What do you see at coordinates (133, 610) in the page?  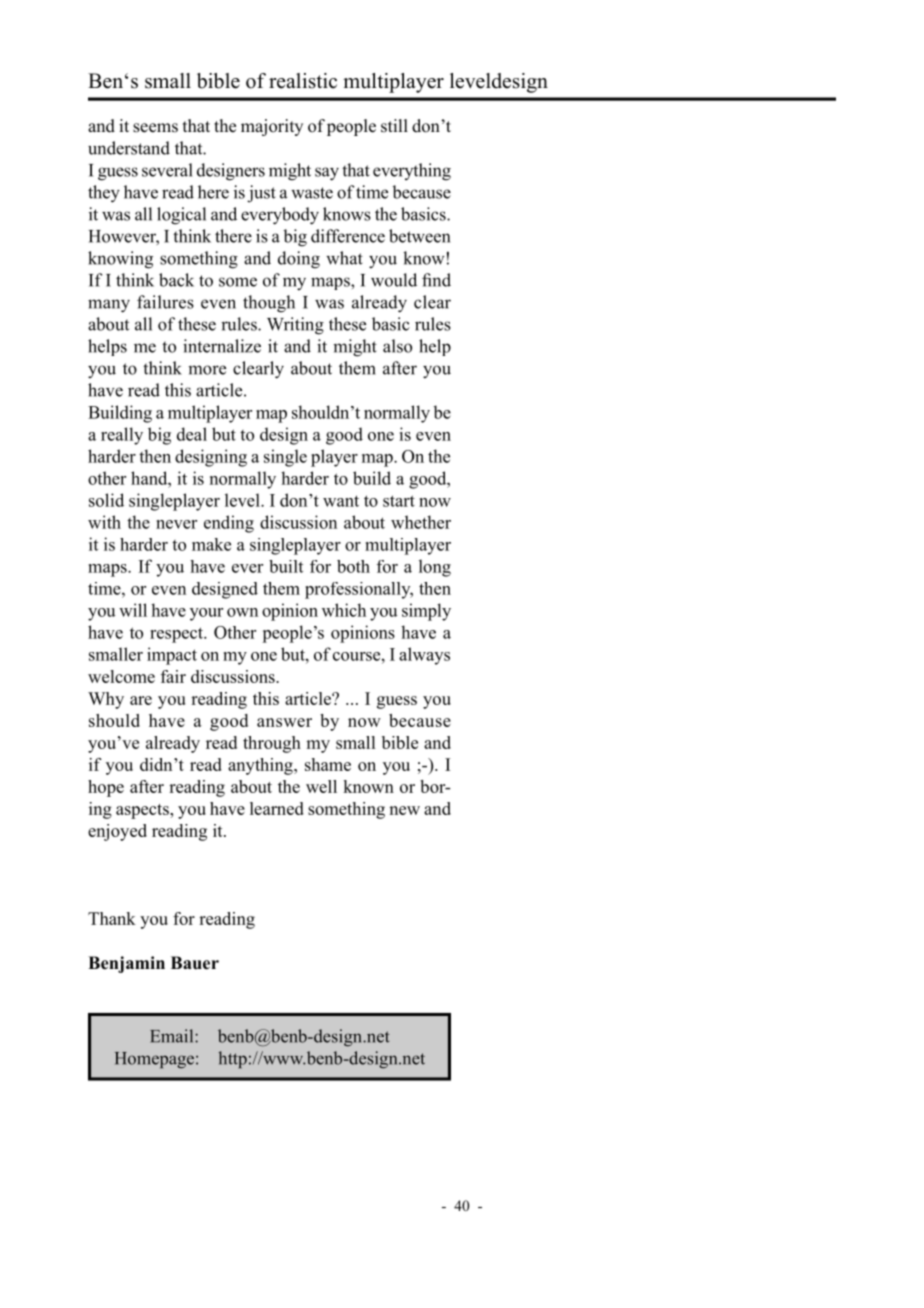 I see `will` at bounding box center [133, 610].
